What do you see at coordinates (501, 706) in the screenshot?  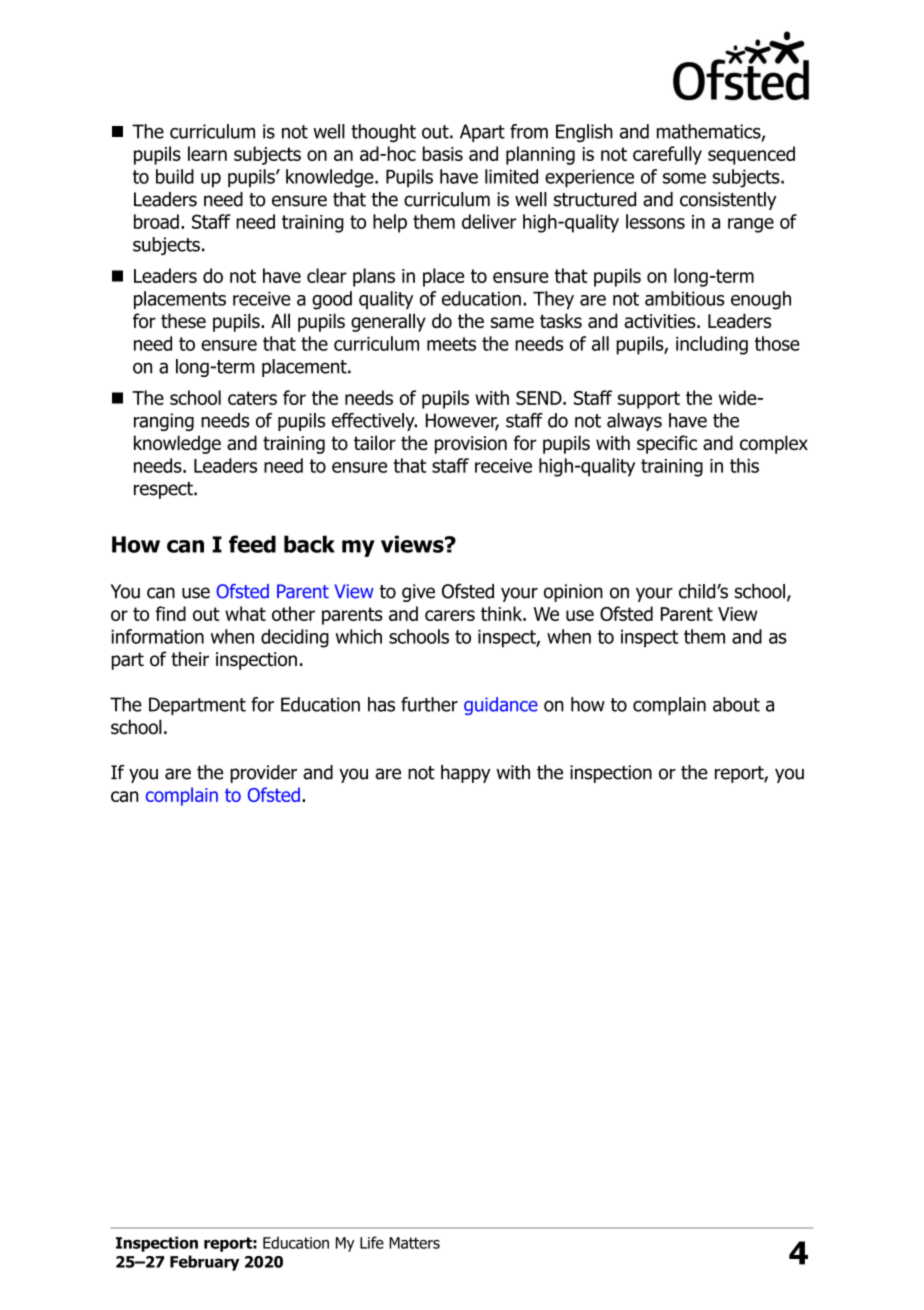 I see `guidance` at bounding box center [501, 706].
